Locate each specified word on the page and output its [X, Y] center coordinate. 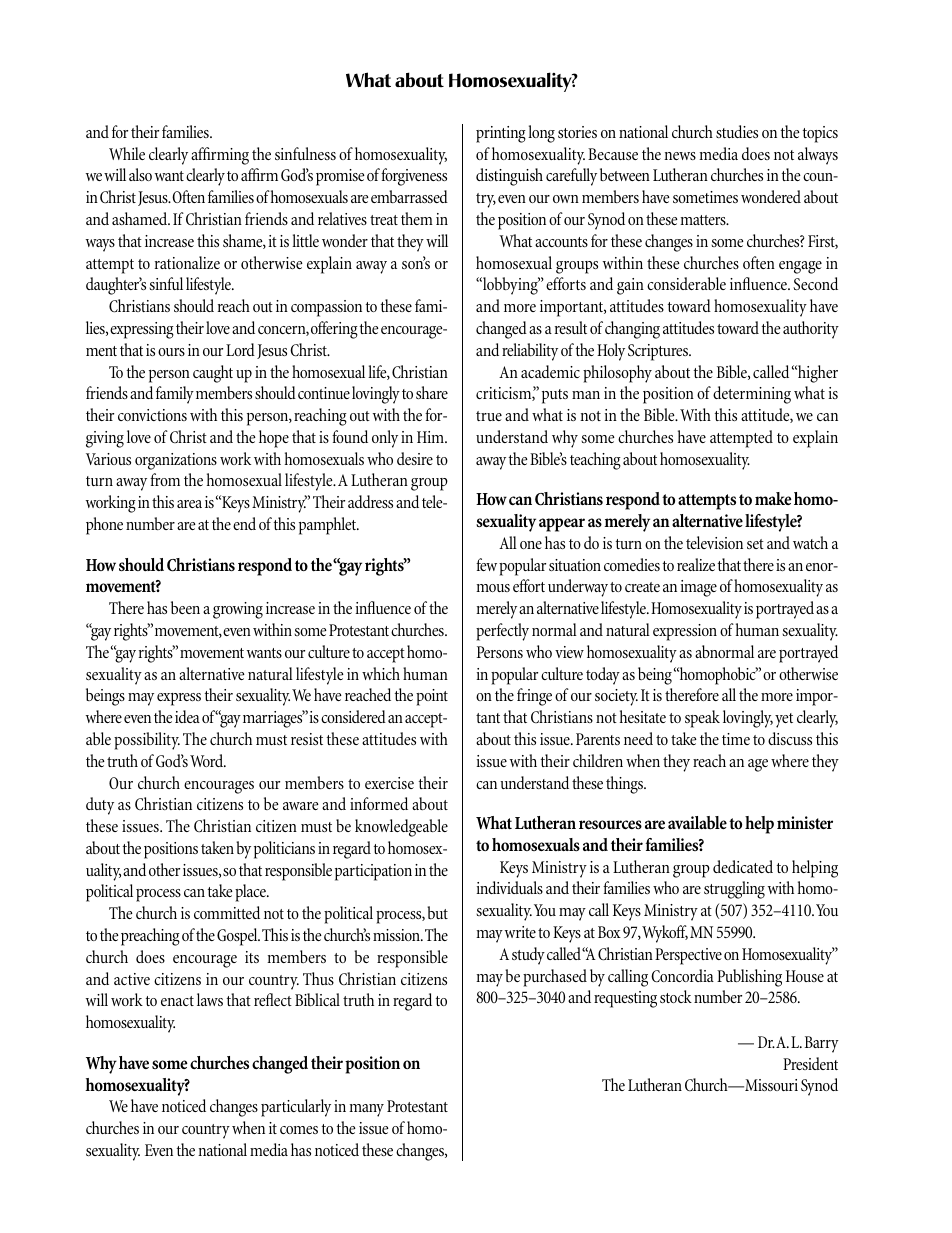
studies [737, 131]
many [366, 1110]
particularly [296, 1108]
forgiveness [414, 177]
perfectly [502, 632]
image [699, 588]
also [140, 174]
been [185, 607]
